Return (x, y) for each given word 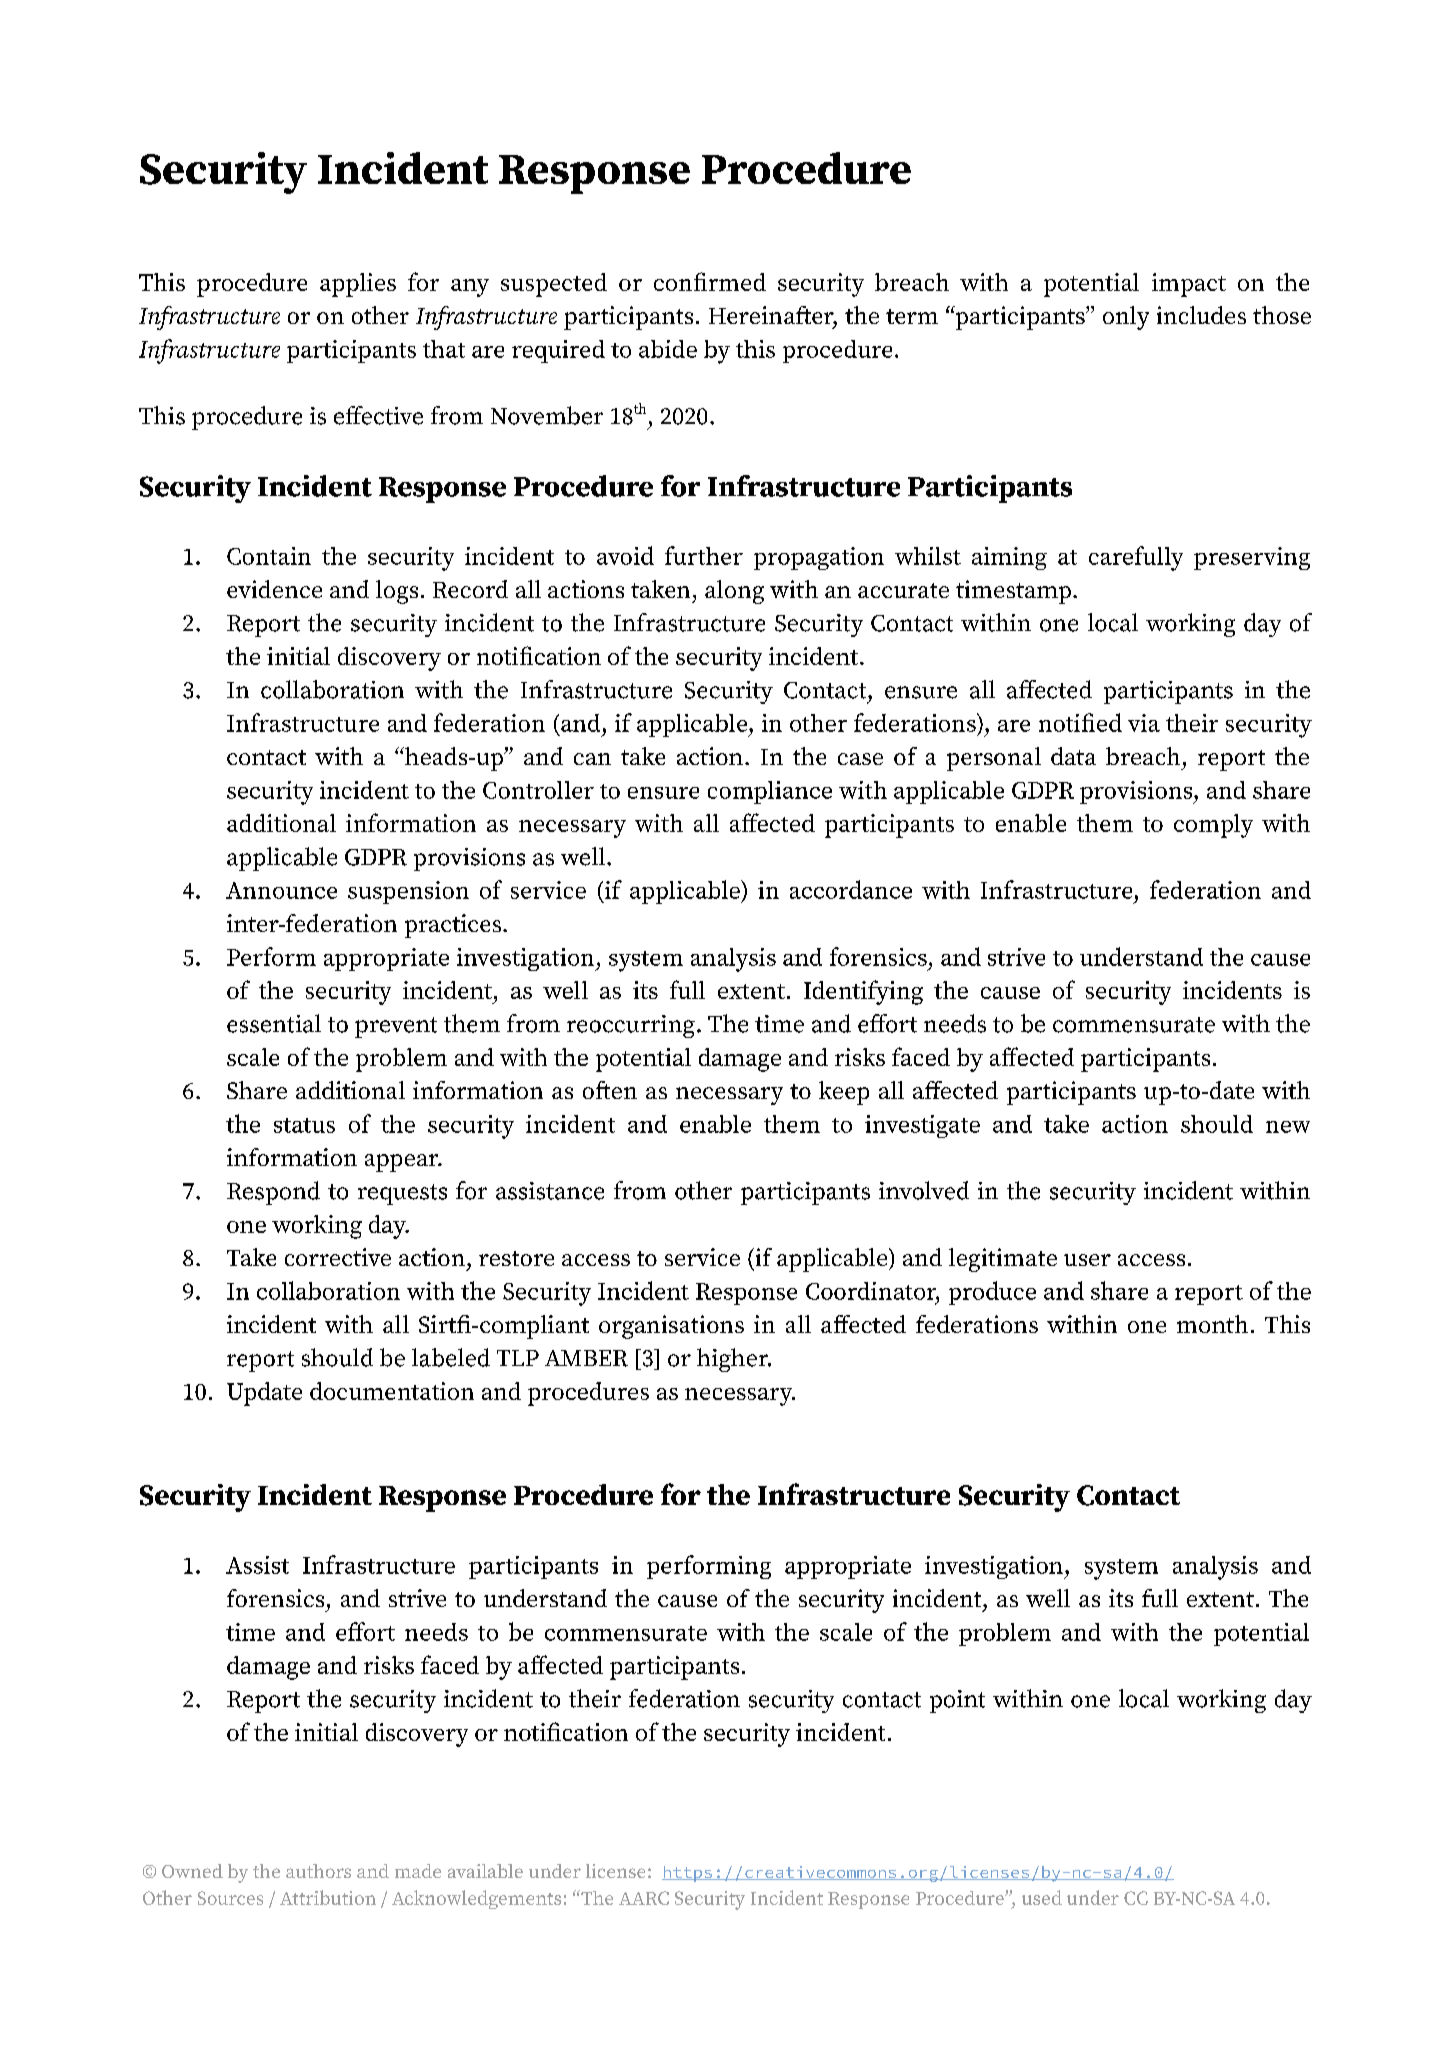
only (1126, 318)
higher (734, 1360)
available (485, 1871)
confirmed (710, 281)
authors (318, 1871)
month (1212, 1324)
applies (358, 285)
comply (1213, 826)
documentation (392, 1391)
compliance (770, 792)
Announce (281, 890)
